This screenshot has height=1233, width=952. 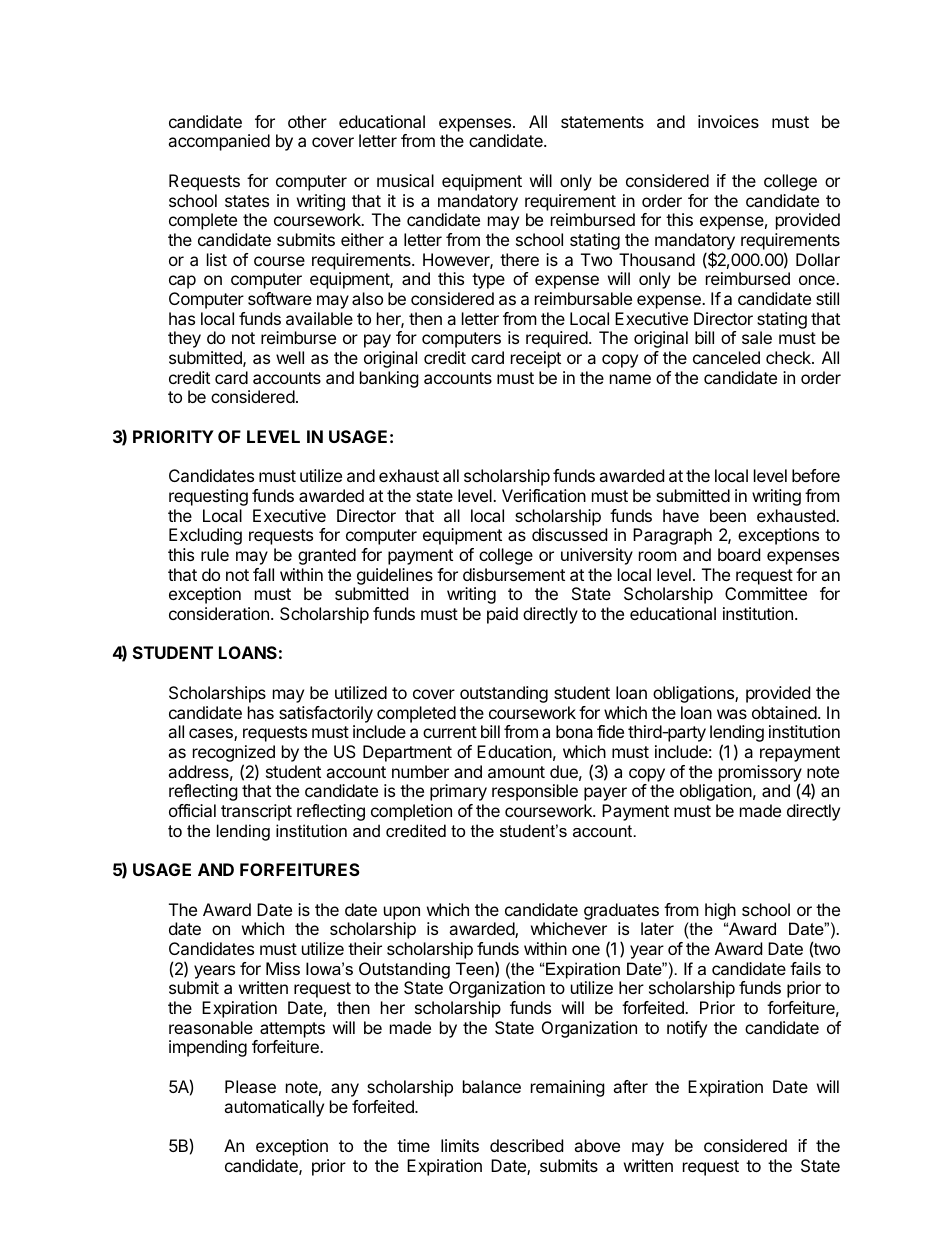 I want to click on musical, so click(x=405, y=180).
